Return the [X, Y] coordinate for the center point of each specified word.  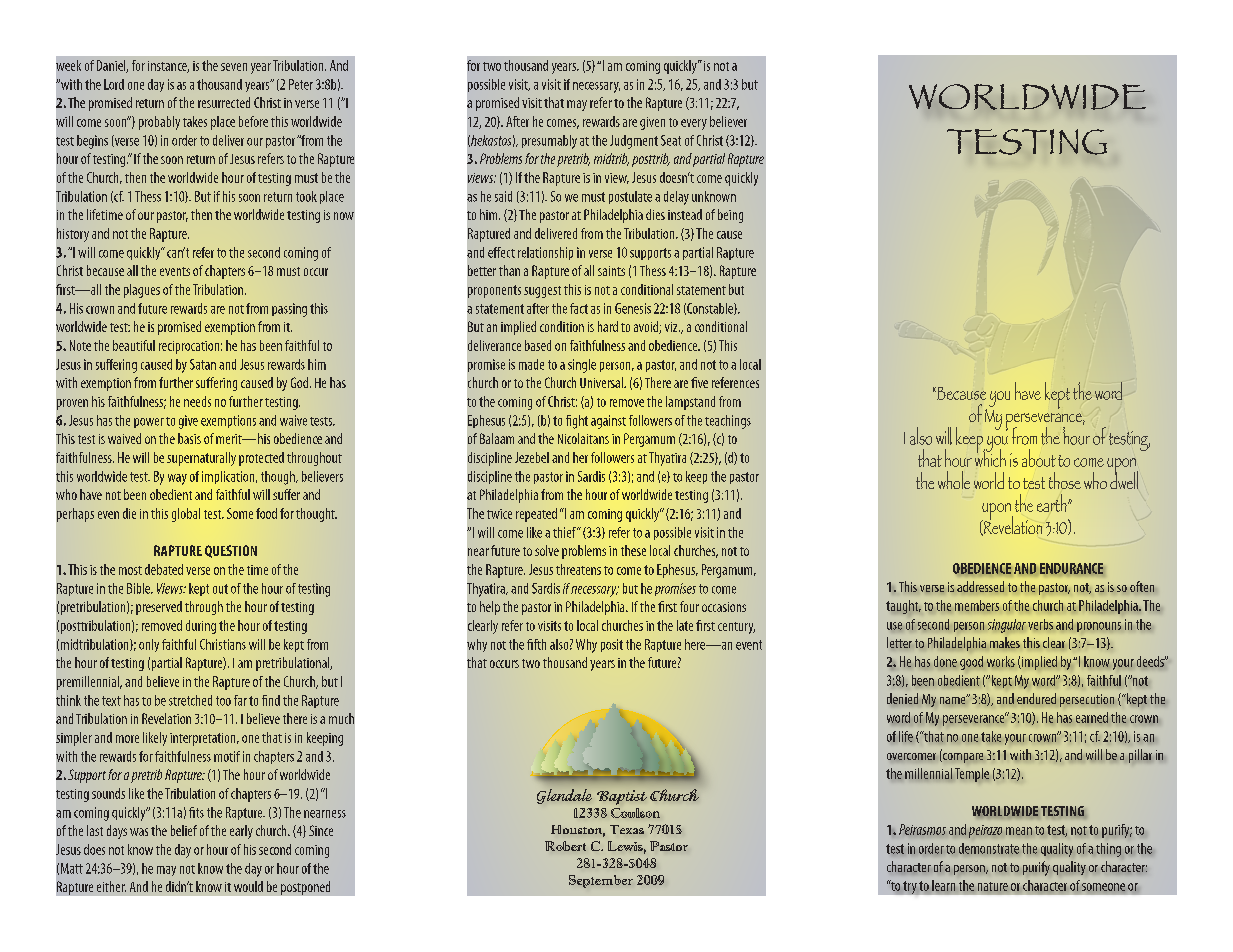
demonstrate [989, 848]
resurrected [224, 102]
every [694, 124]
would [248, 886]
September [601, 881]
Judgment [634, 142]
